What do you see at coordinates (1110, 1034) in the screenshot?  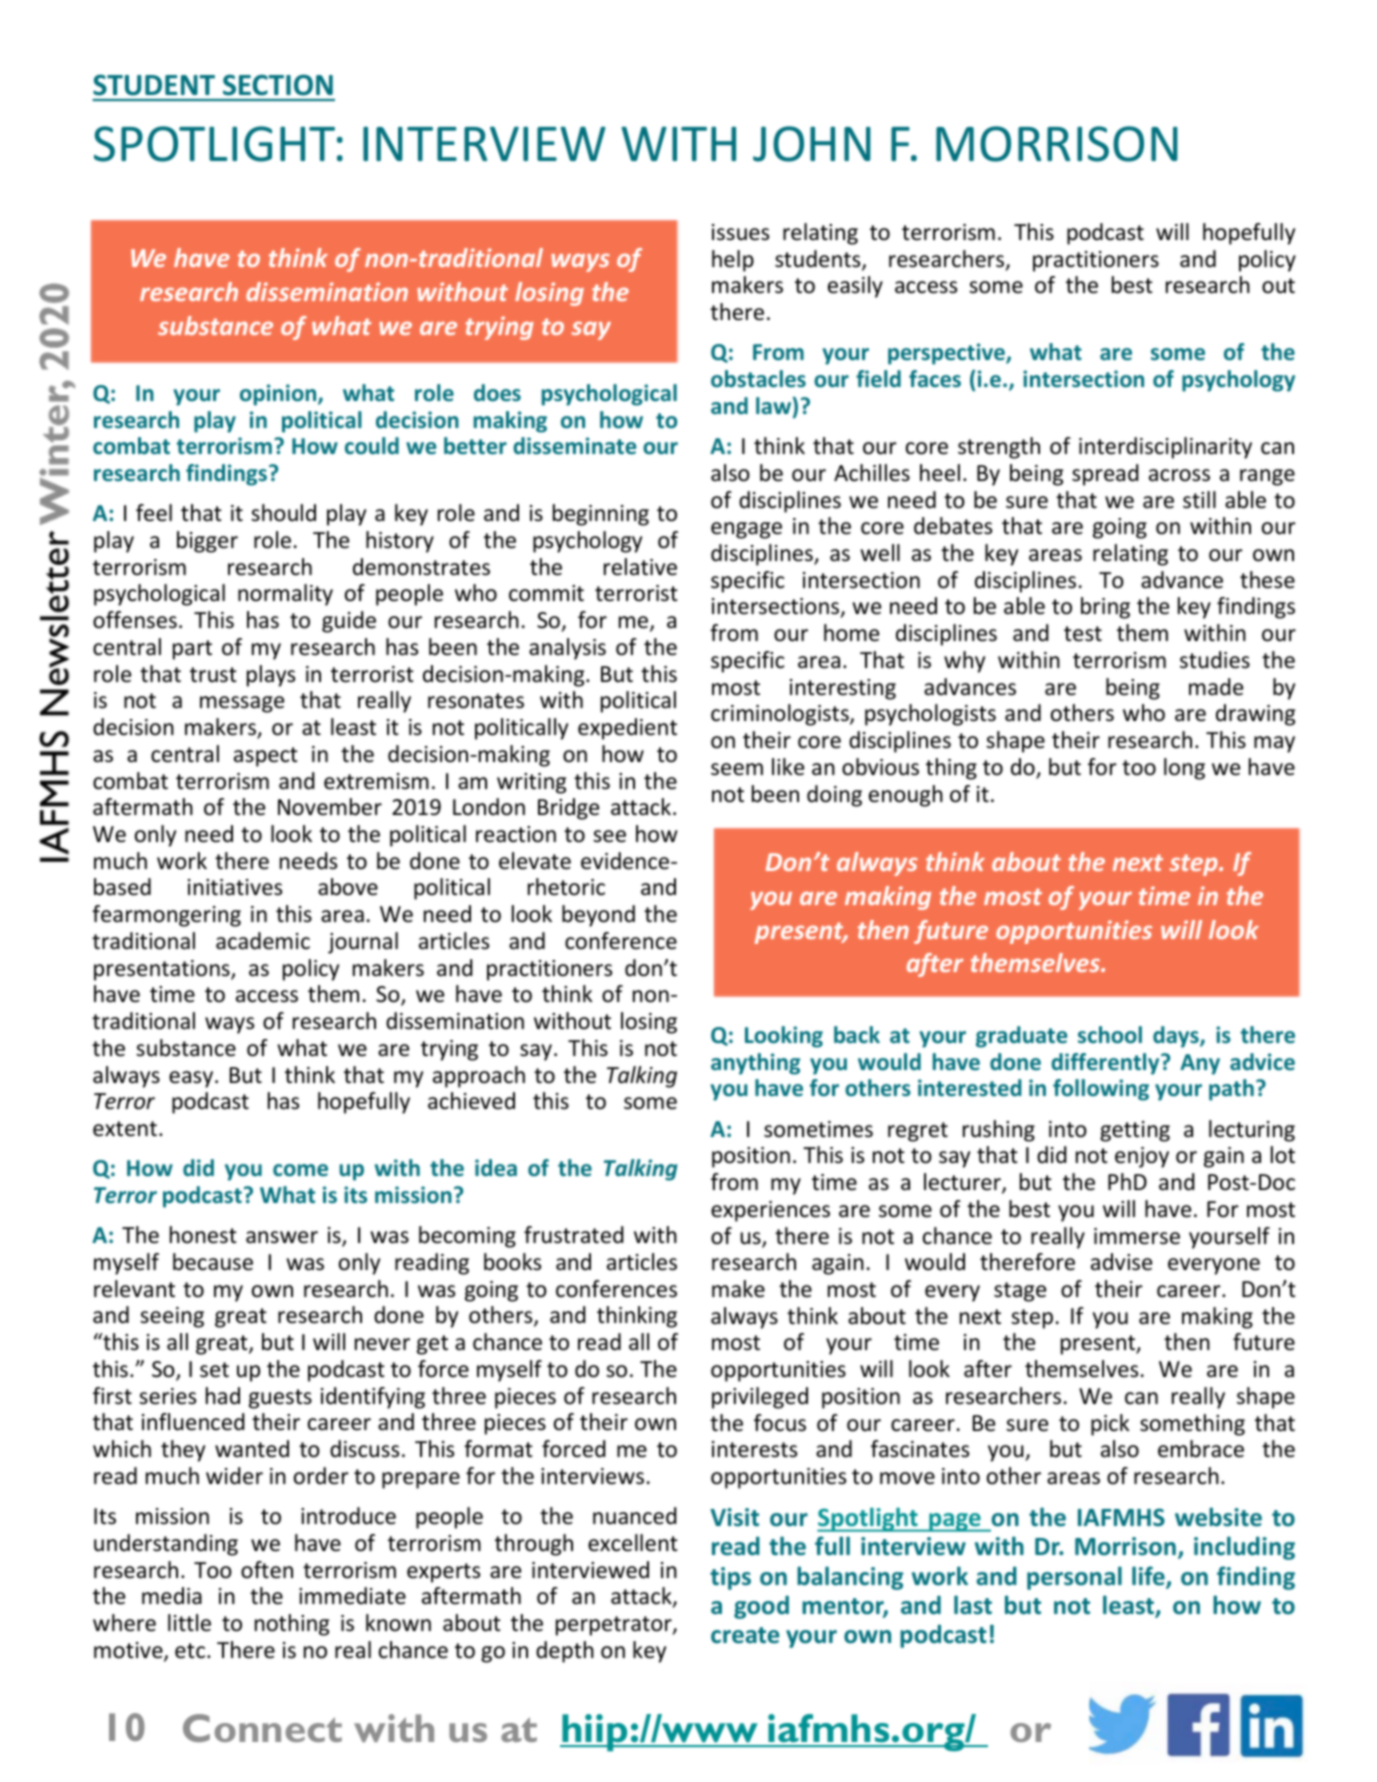 I see `school` at bounding box center [1110, 1034].
